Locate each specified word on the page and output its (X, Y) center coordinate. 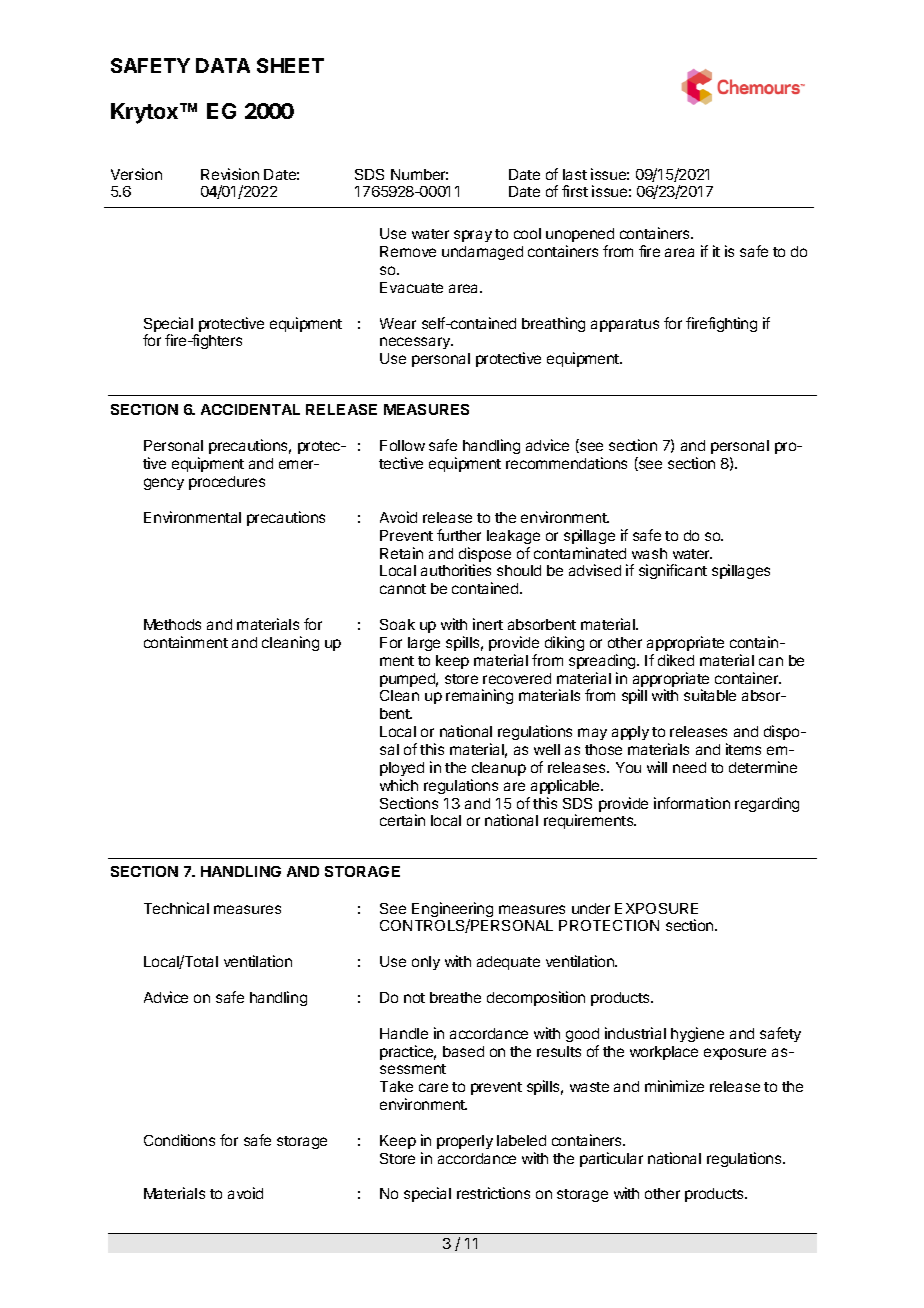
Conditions (179, 1140)
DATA (223, 65)
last (575, 174)
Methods (172, 624)
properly (465, 1142)
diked (676, 660)
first (575, 191)
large (424, 644)
